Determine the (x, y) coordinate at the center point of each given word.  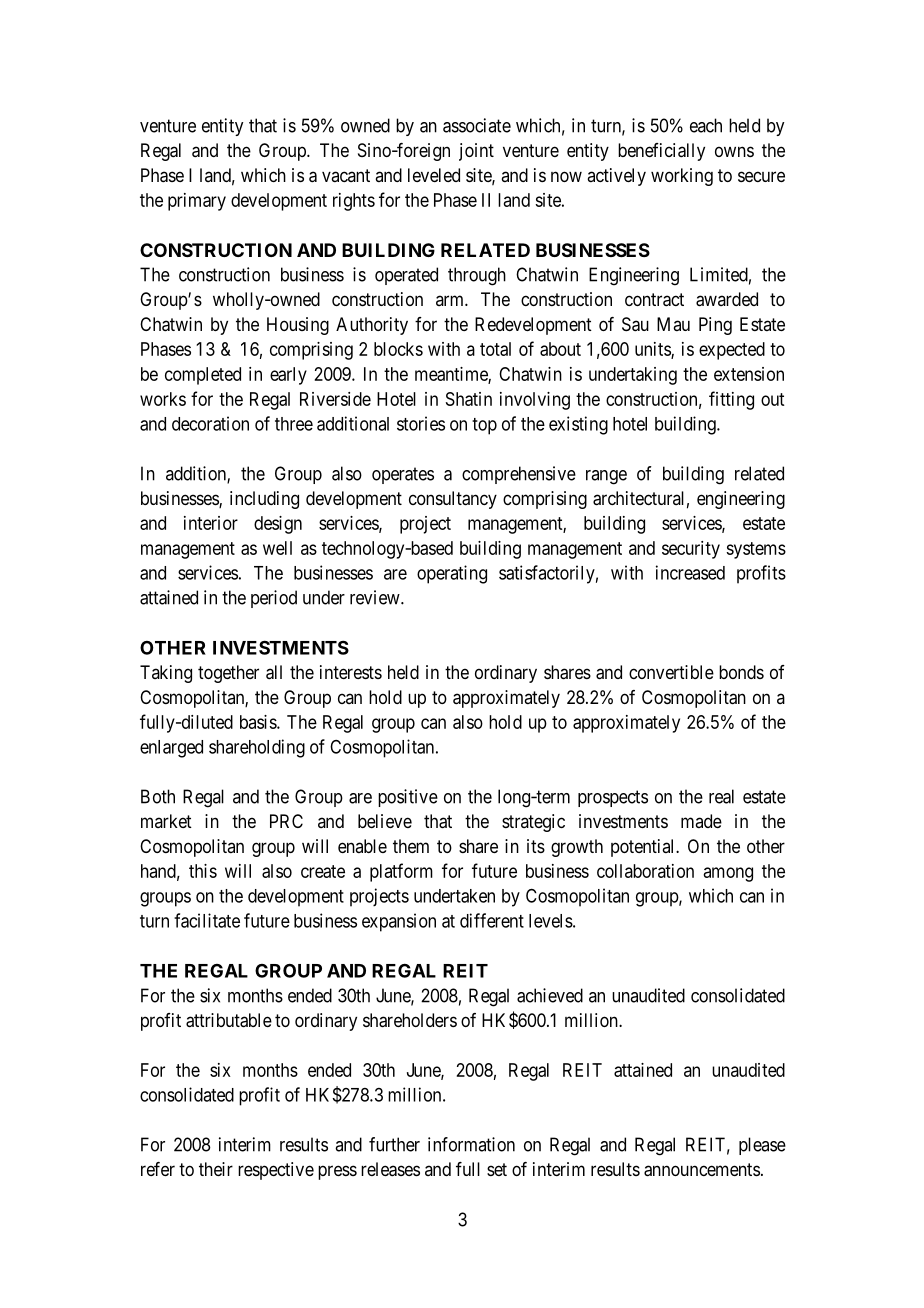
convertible (671, 672)
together (228, 674)
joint (476, 152)
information (471, 1144)
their (216, 1169)
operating (452, 574)
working (682, 177)
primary (197, 202)
